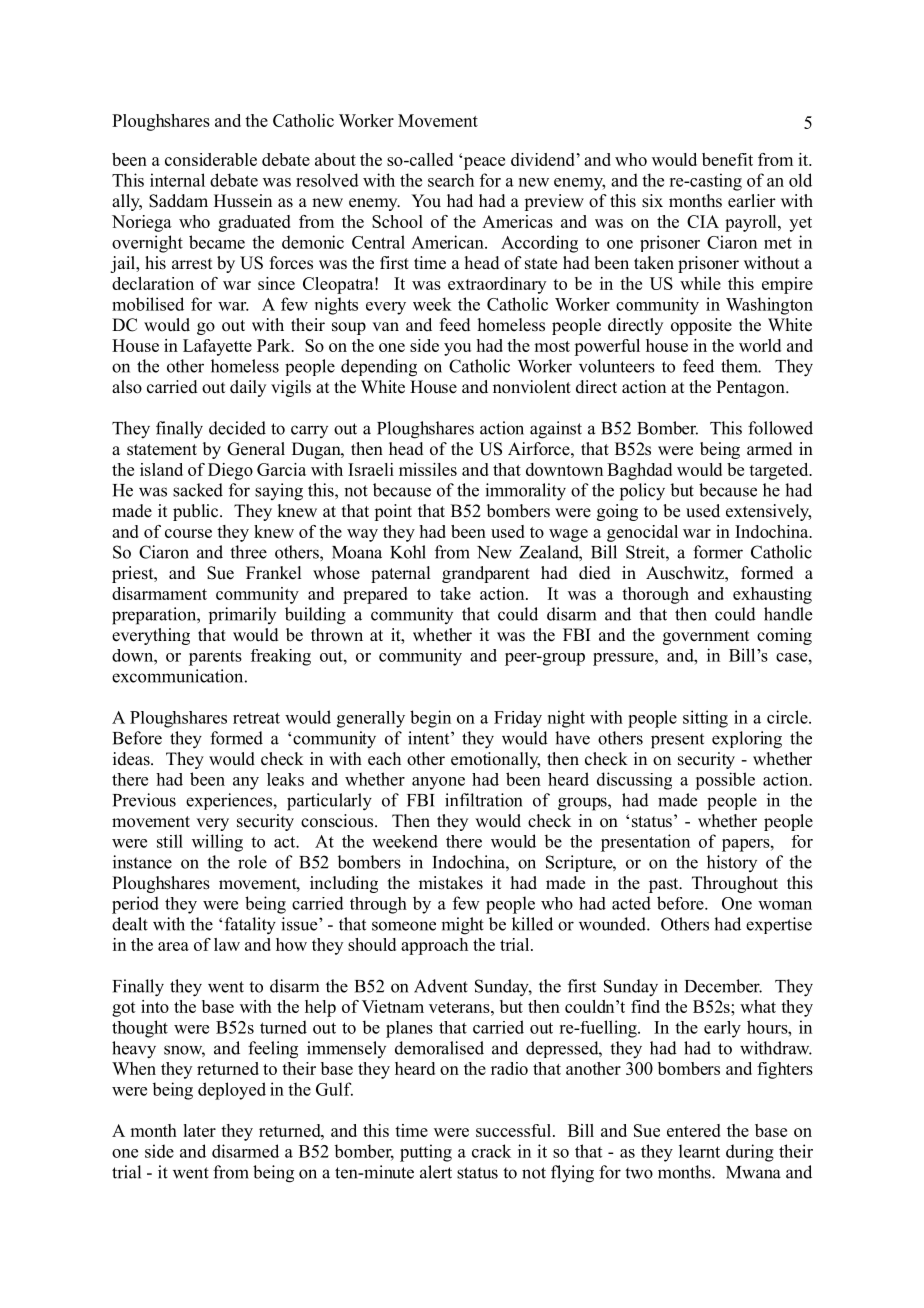  I want to click on nonviolent, so click(532, 387).
